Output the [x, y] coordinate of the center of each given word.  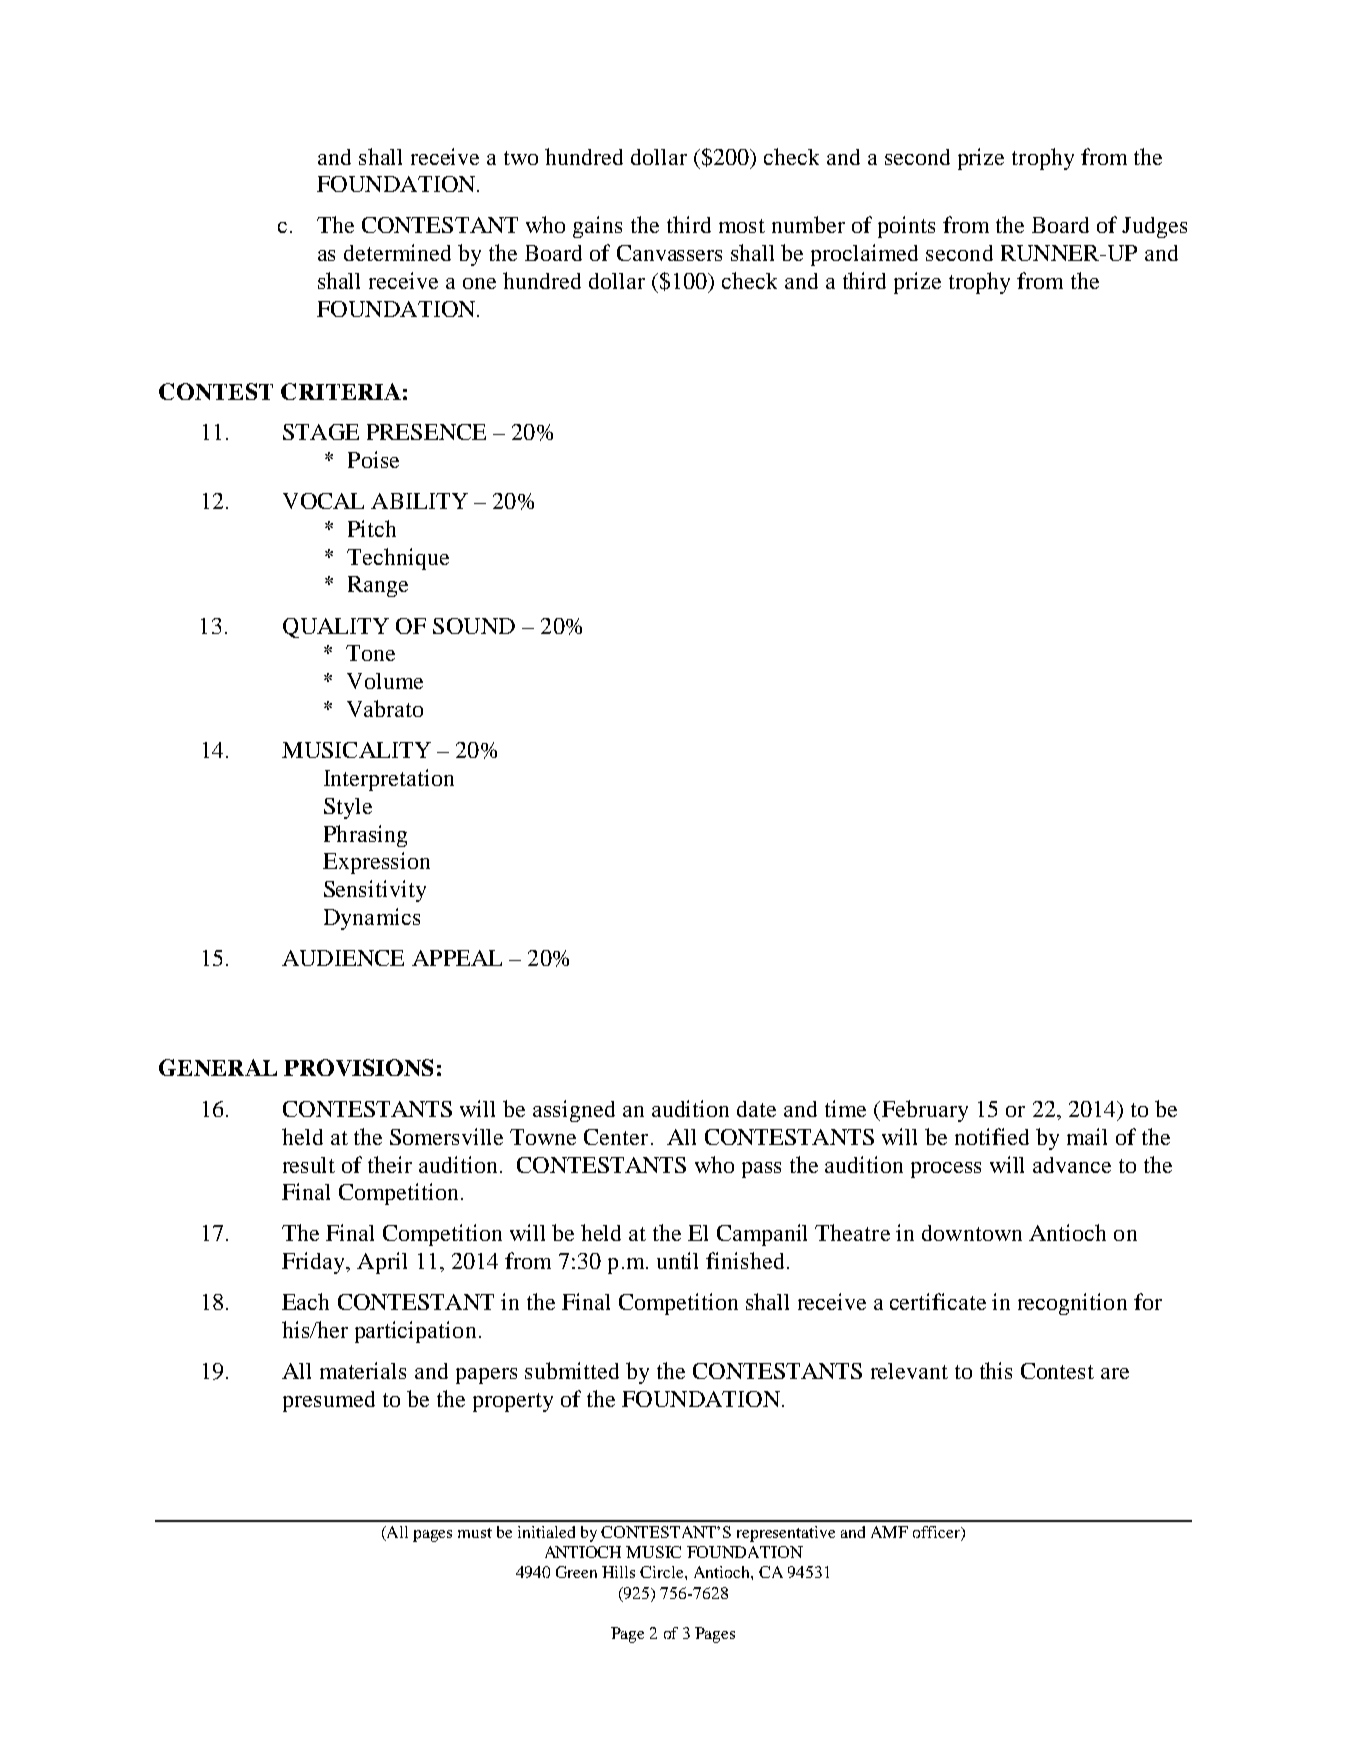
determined [397, 252]
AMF [889, 1532]
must [475, 1533]
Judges [1154, 227]
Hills [618, 1572]
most [742, 226]
